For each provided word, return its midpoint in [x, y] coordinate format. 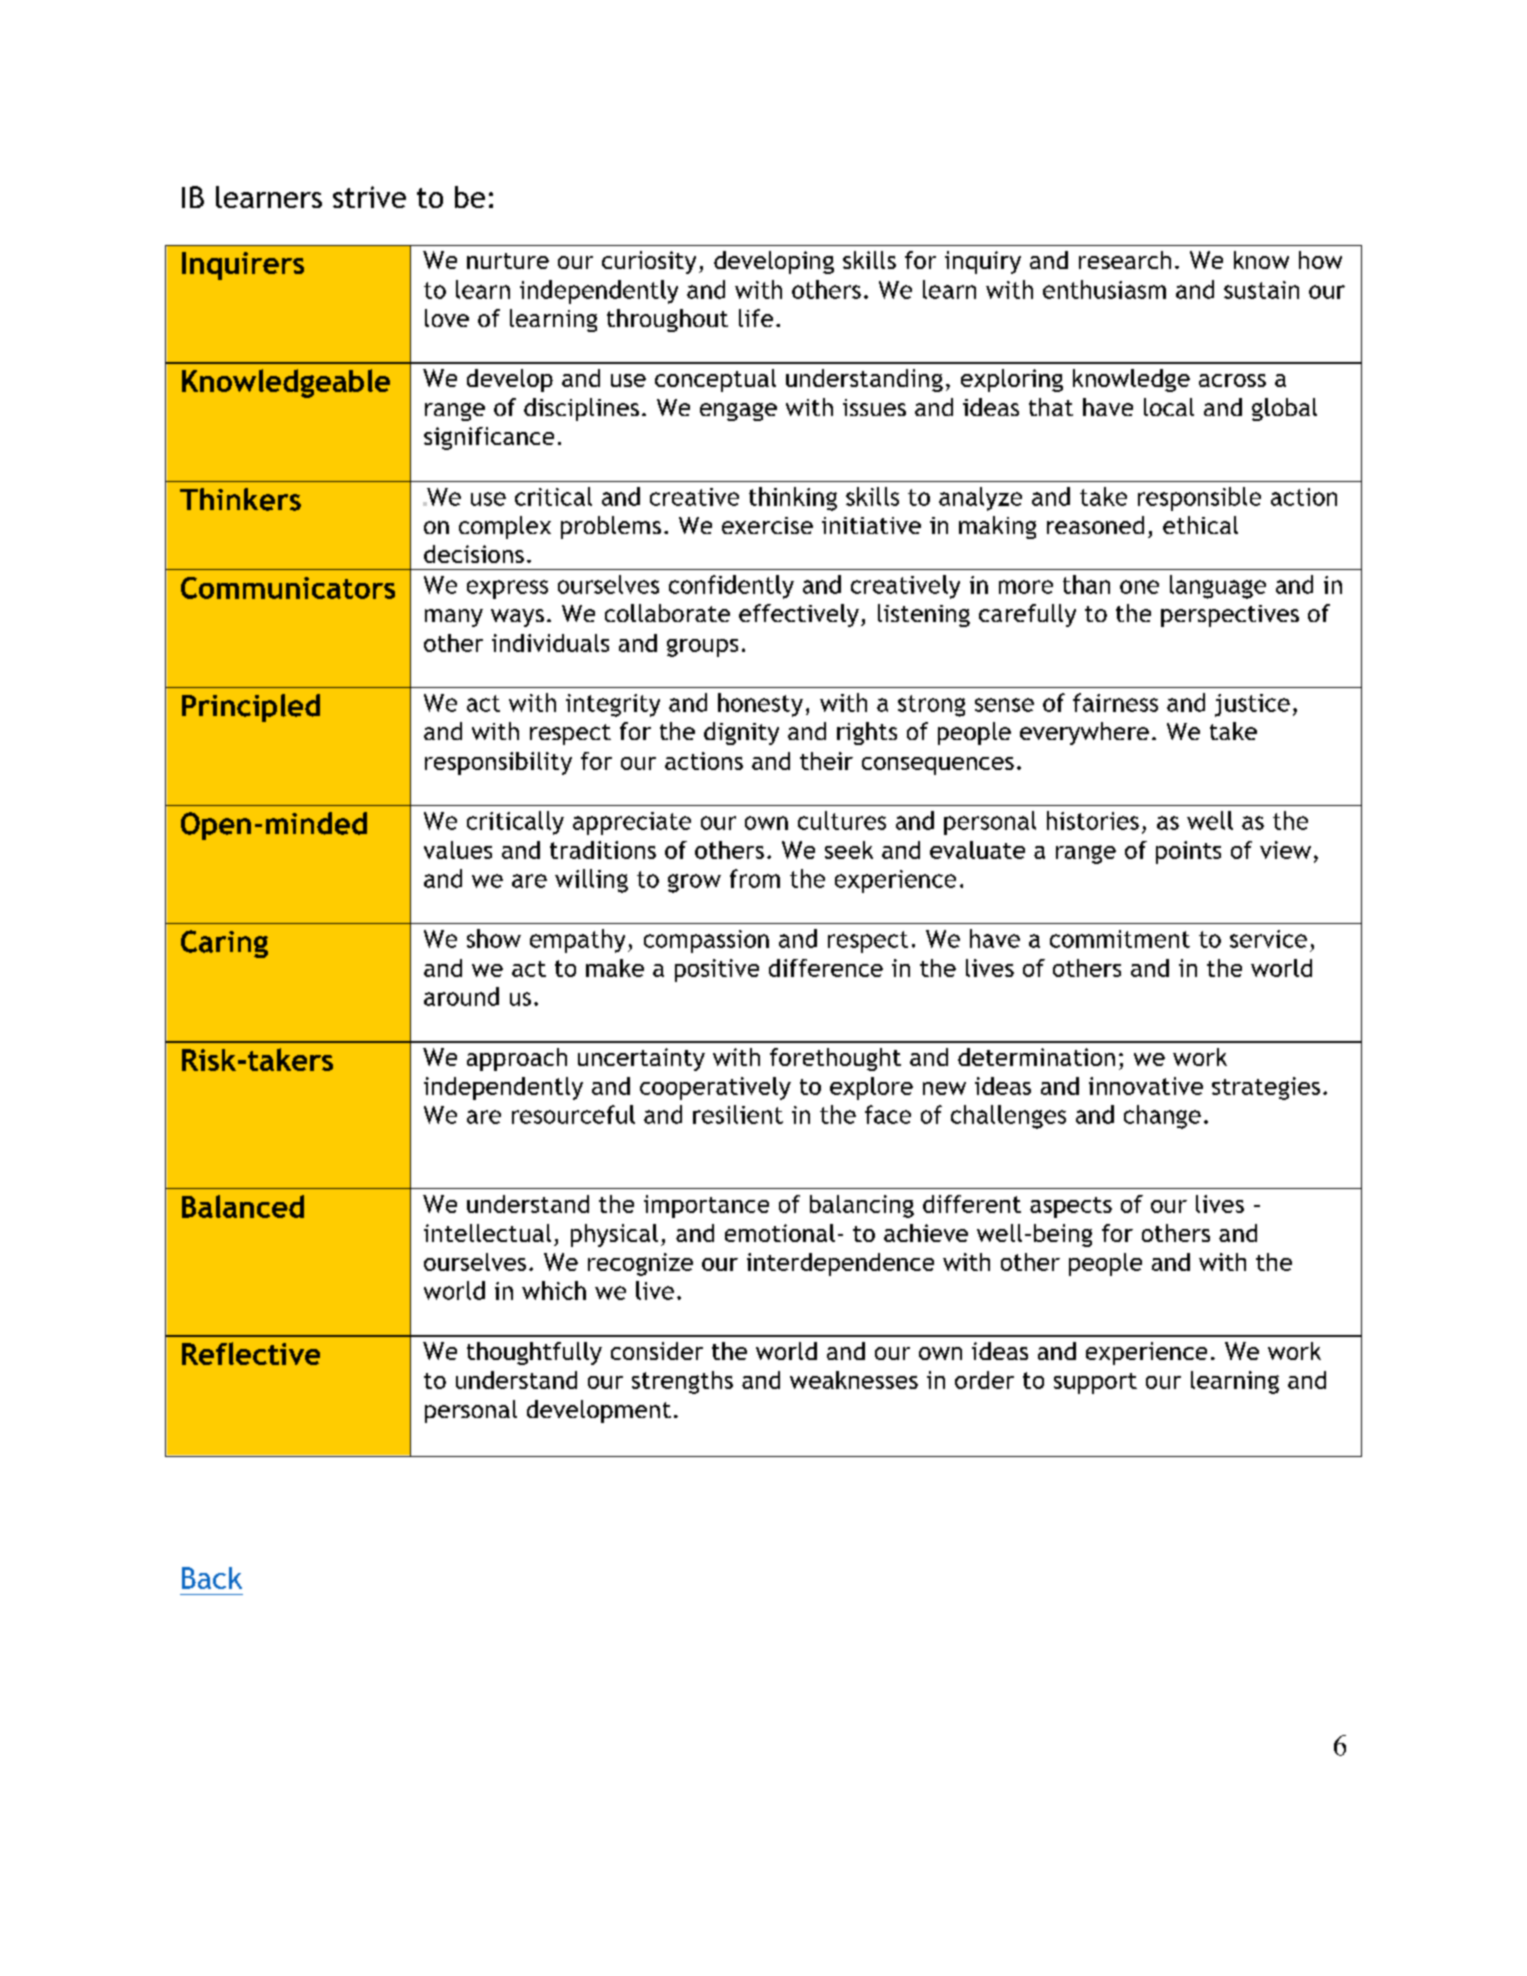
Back [212, 1578]
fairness [1115, 702]
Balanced [243, 1206]
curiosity [649, 262]
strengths [682, 1382]
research [1125, 260]
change [1162, 1117]
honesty [760, 705]
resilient [738, 1114]
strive [369, 197]
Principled [251, 708]
